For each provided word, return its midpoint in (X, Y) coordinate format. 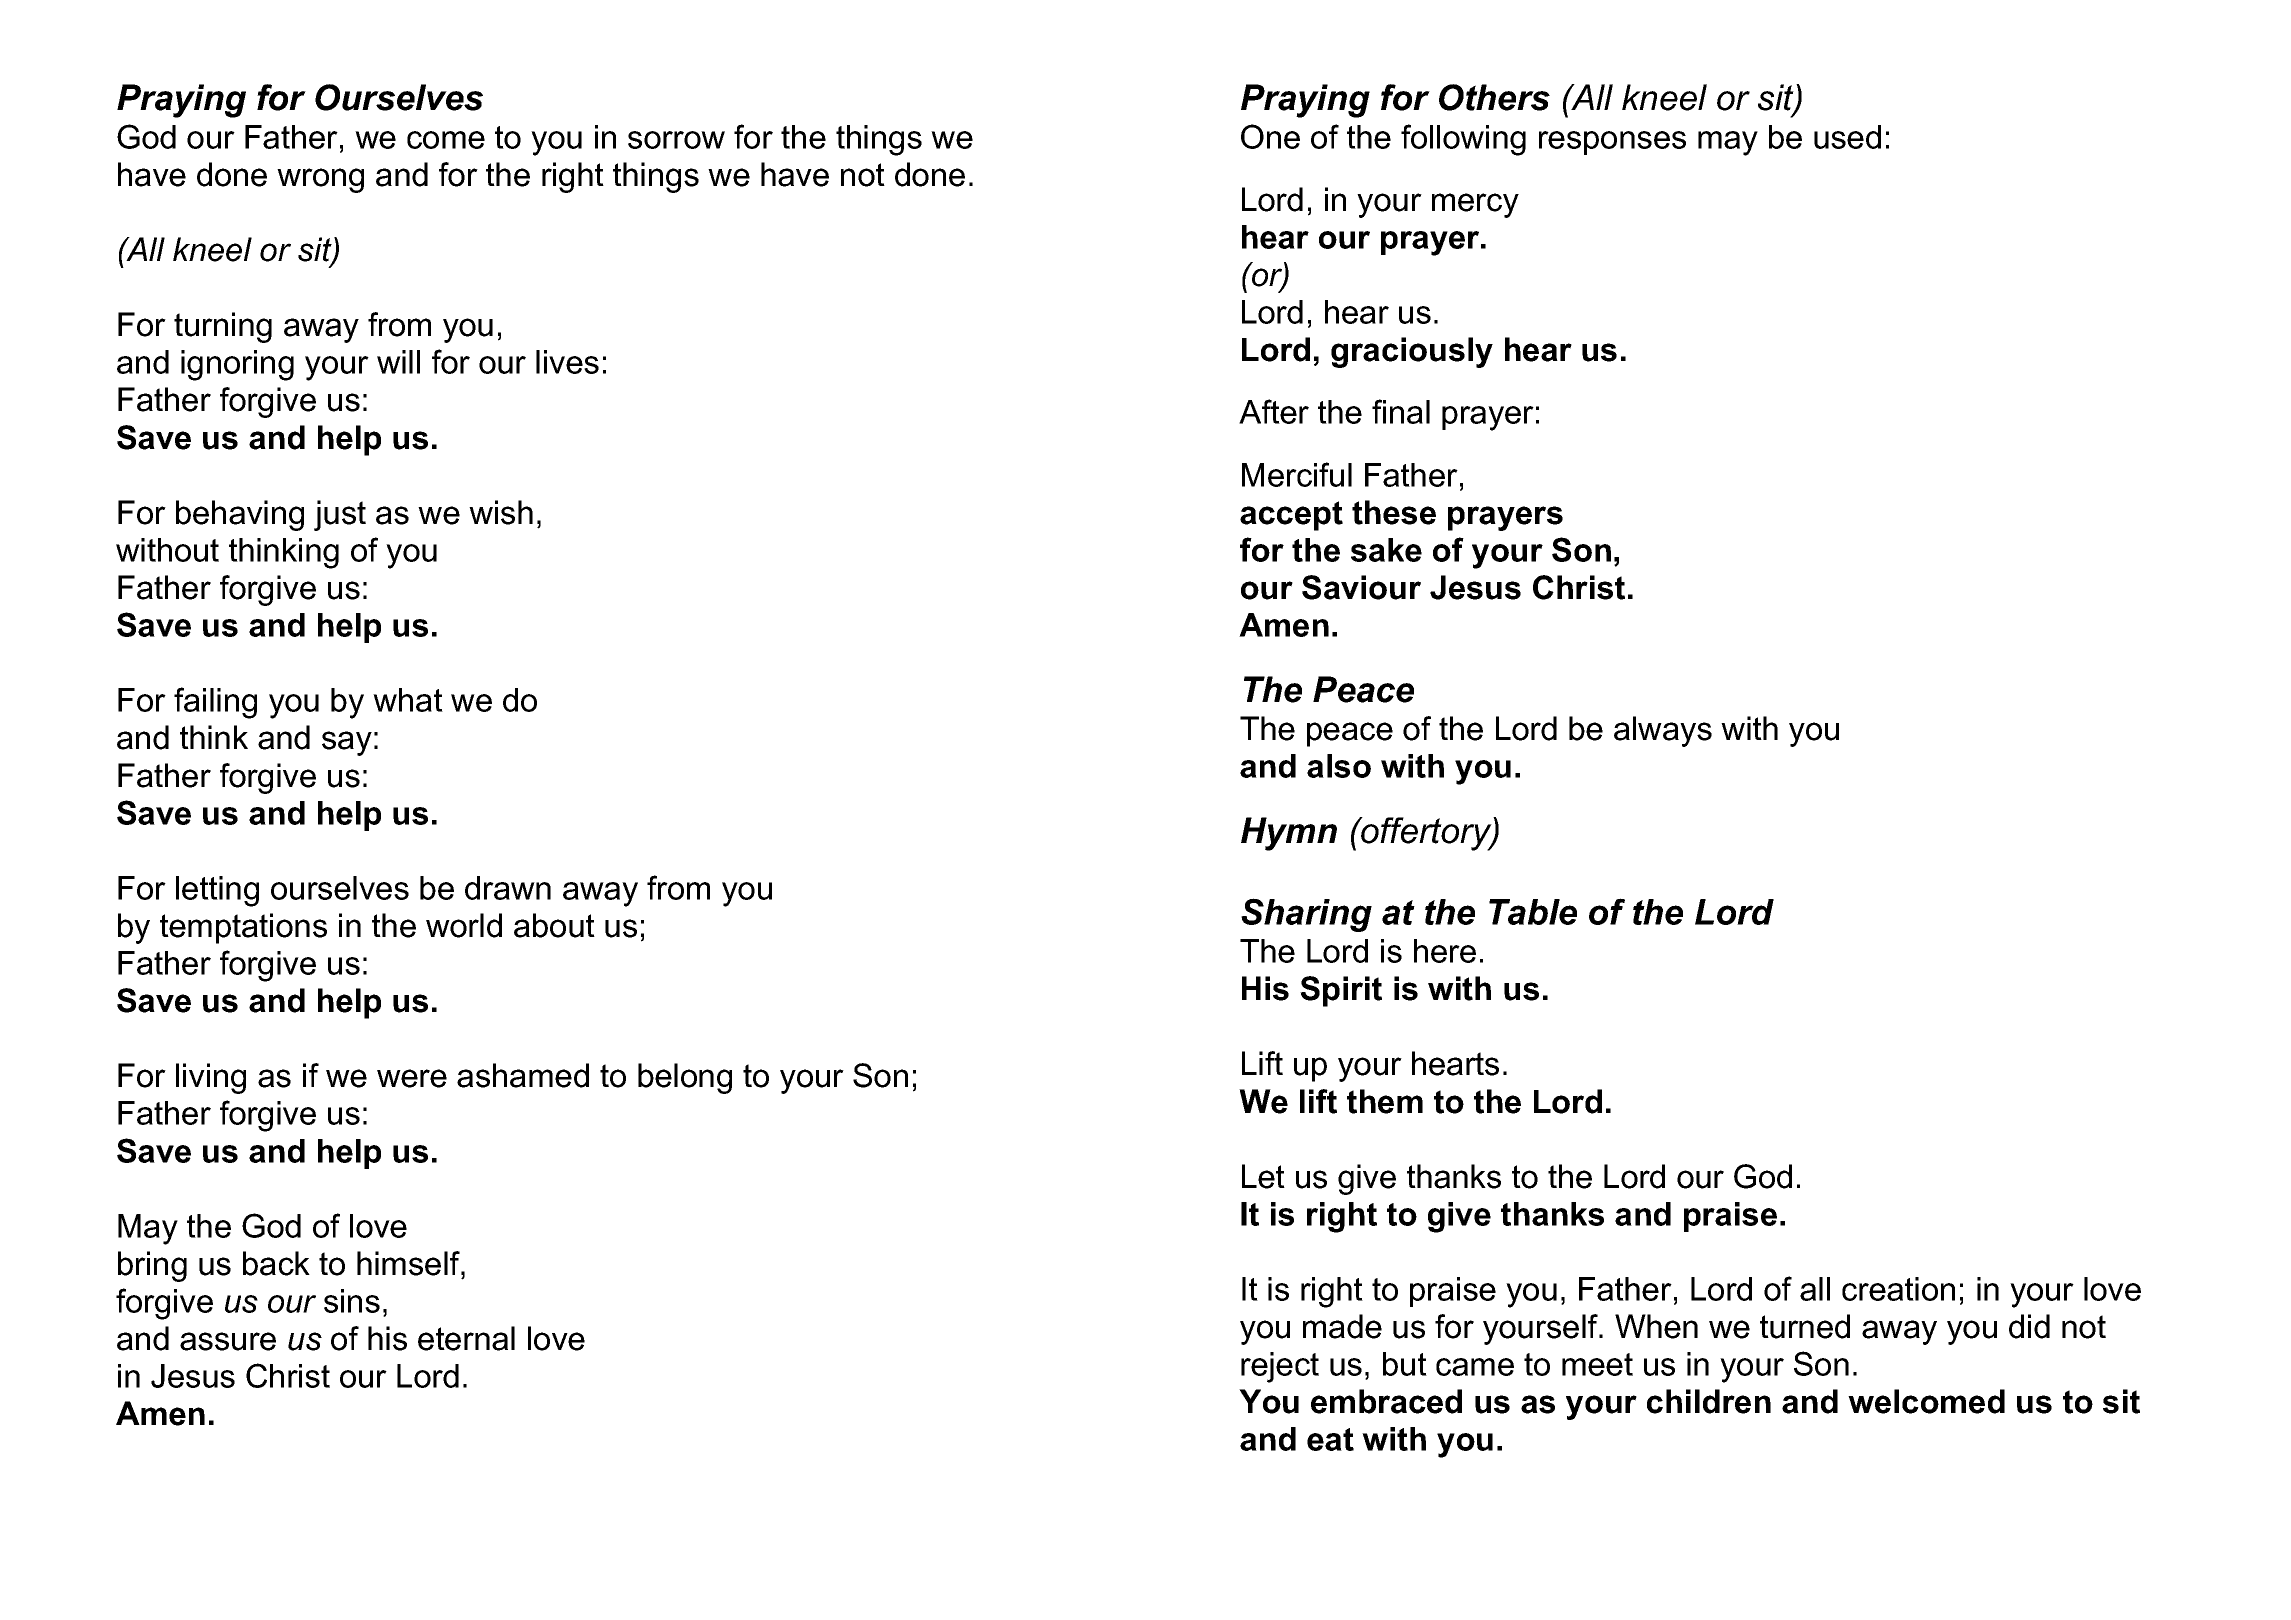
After (1274, 411)
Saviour (1361, 587)
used (1847, 137)
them (1385, 1101)
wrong (320, 180)
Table (1533, 912)
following (1463, 140)
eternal (466, 1338)
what (408, 700)
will (398, 362)
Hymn (1289, 834)
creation (1898, 1289)
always (1663, 731)
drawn (508, 888)
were (412, 1078)
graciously (1412, 352)
